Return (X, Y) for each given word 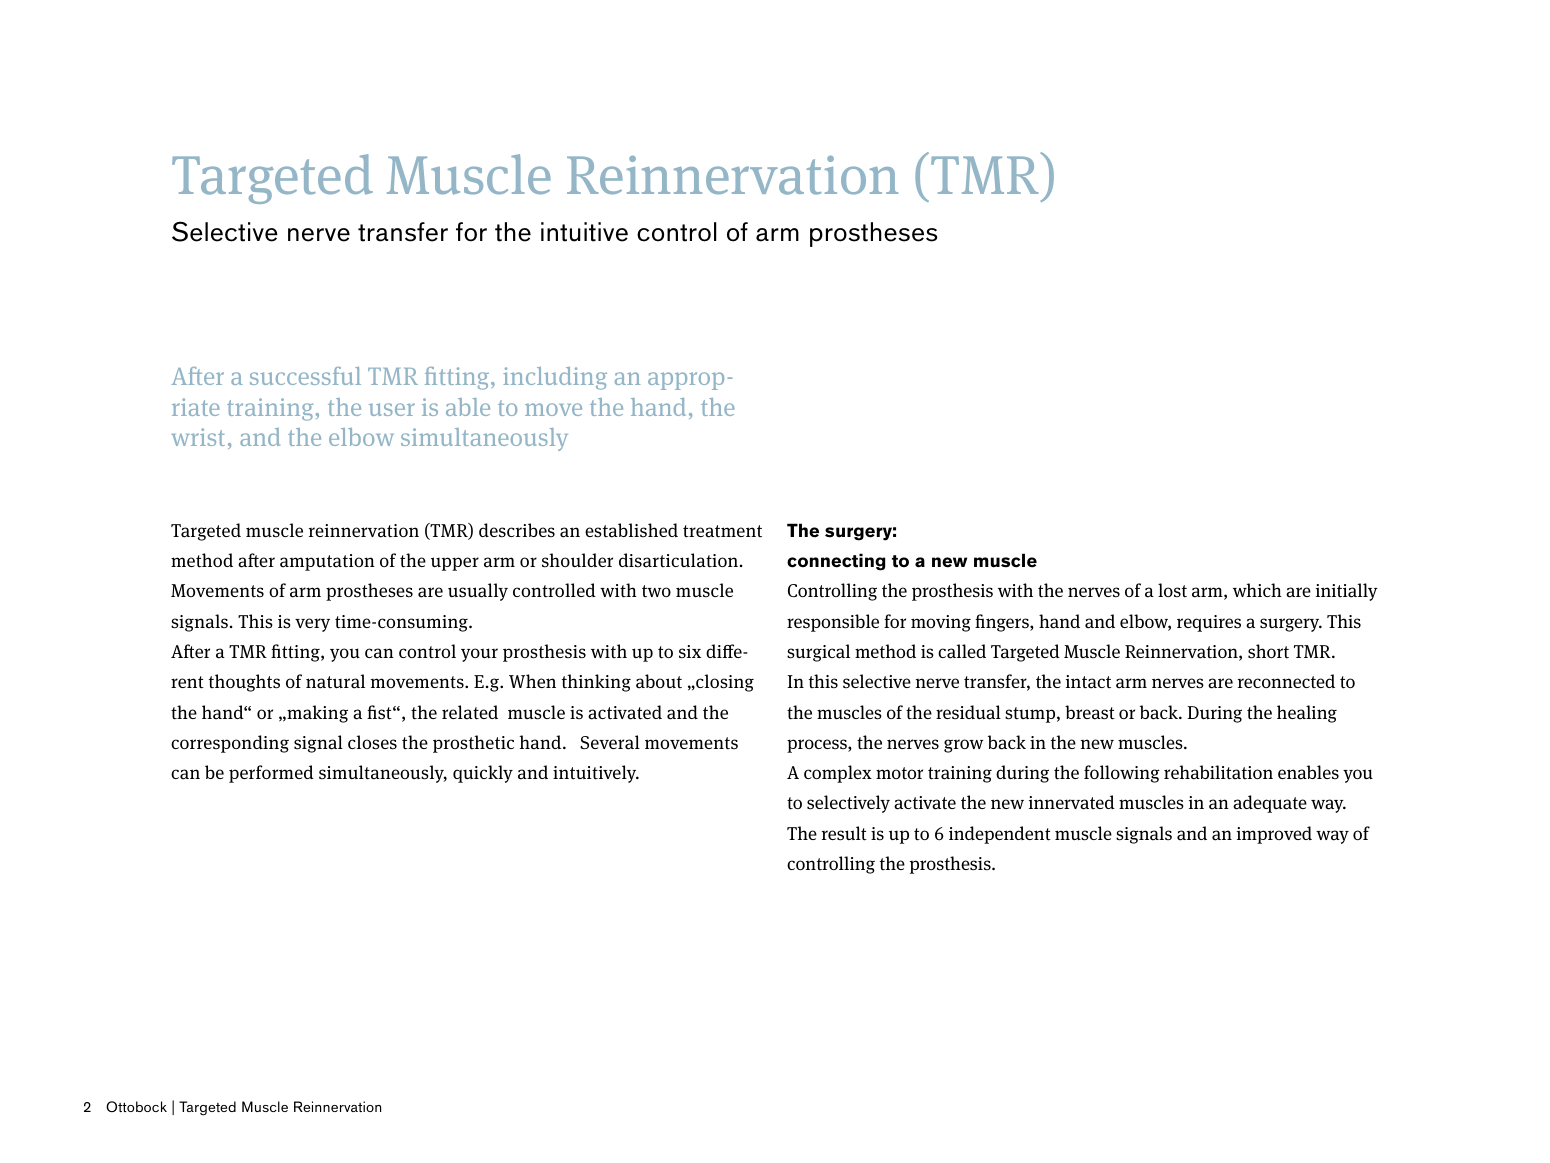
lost (1172, 590)
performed (271, 774)
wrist (198, 437)
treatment (722, 531)
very (312, 625)
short (1268, 651)
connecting (836, 562)
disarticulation (680, 560)
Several (610, 742)
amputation (327, 562)
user (392, 409)
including (555, 378)
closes (372, 742)
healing (1307, 714)
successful (305, 376)
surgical (818, 653)
